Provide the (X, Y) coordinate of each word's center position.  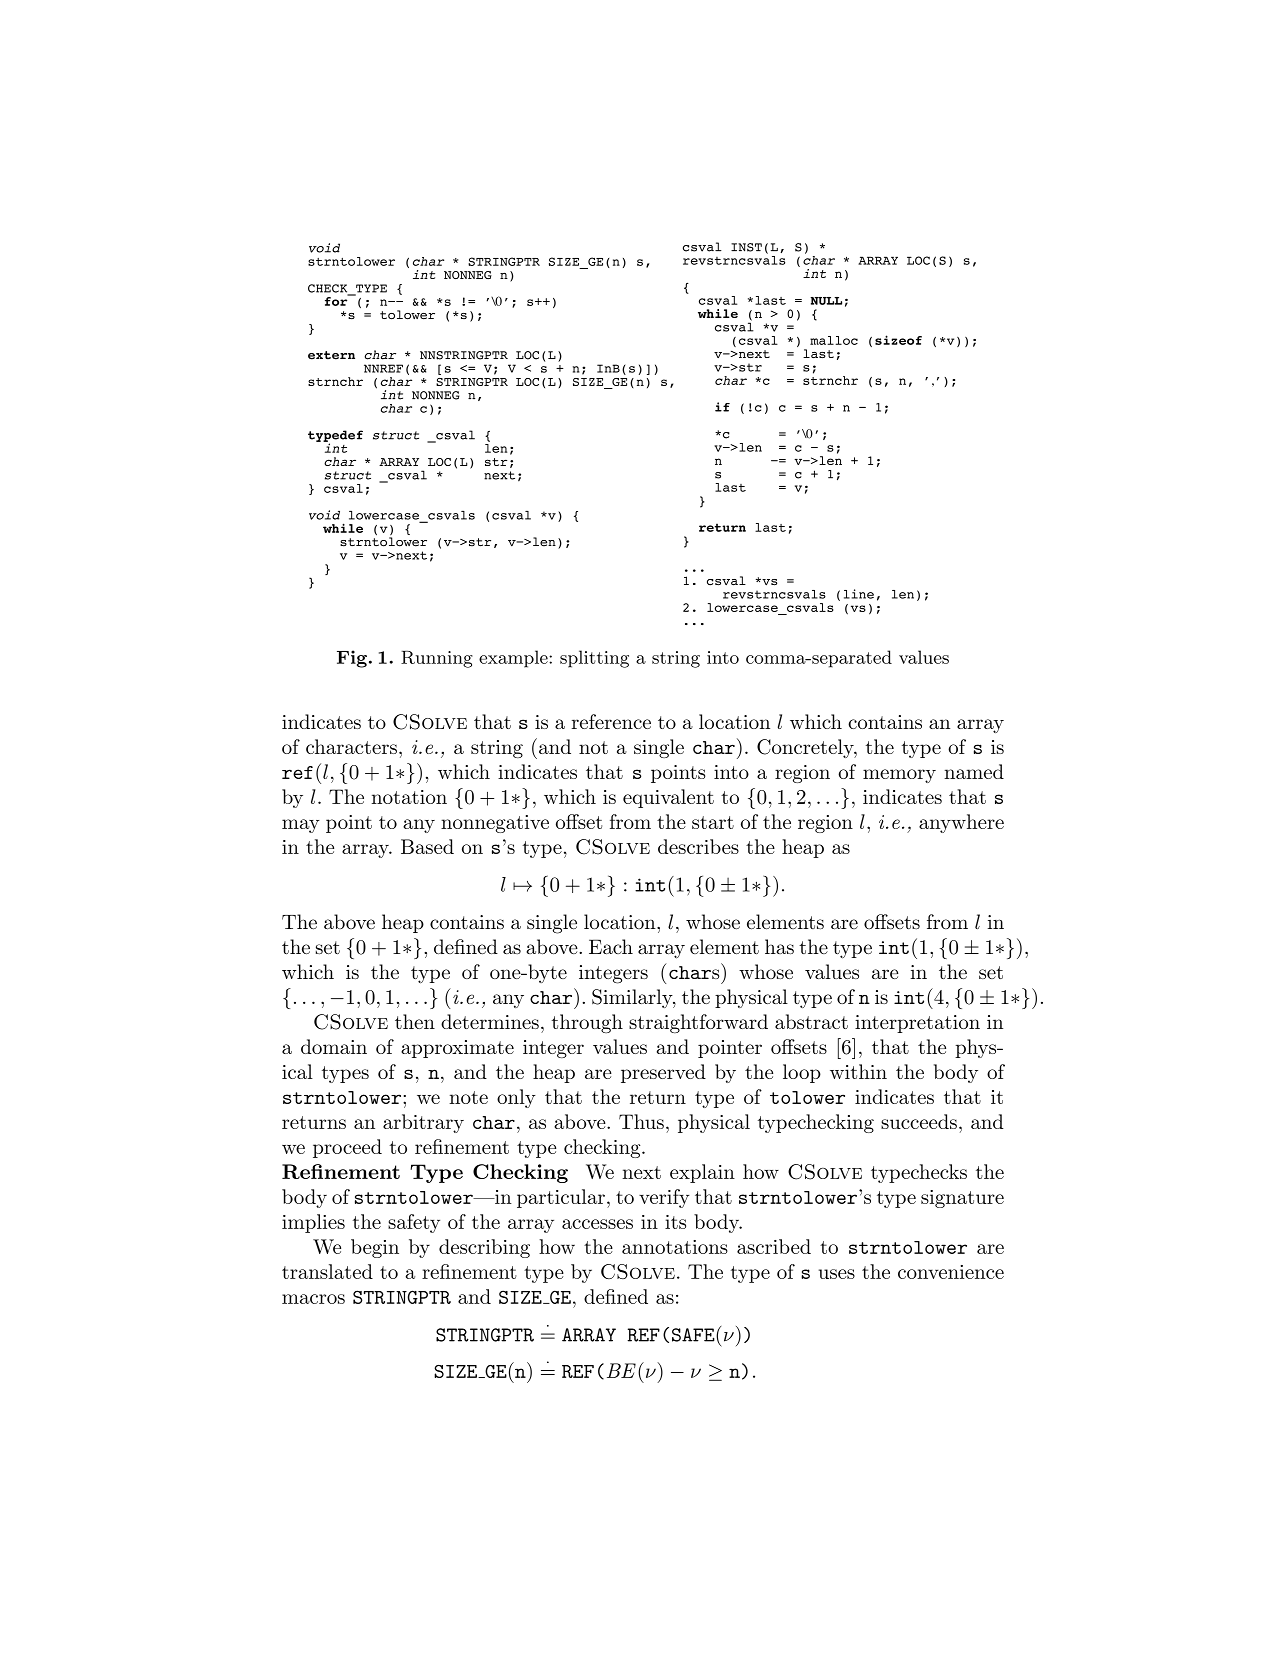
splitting (594, 659)
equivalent (668, 798)
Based (427, 846)
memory (899, 776)
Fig (352, 659)
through (587, 1023)
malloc (834, 340)
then (415, 1021)
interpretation (917, 1024)
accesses (597, 1224)
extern (331, 355)
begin (375, 1248)
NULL (826, 301)
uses (837, 1274)
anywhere (961, 823)
